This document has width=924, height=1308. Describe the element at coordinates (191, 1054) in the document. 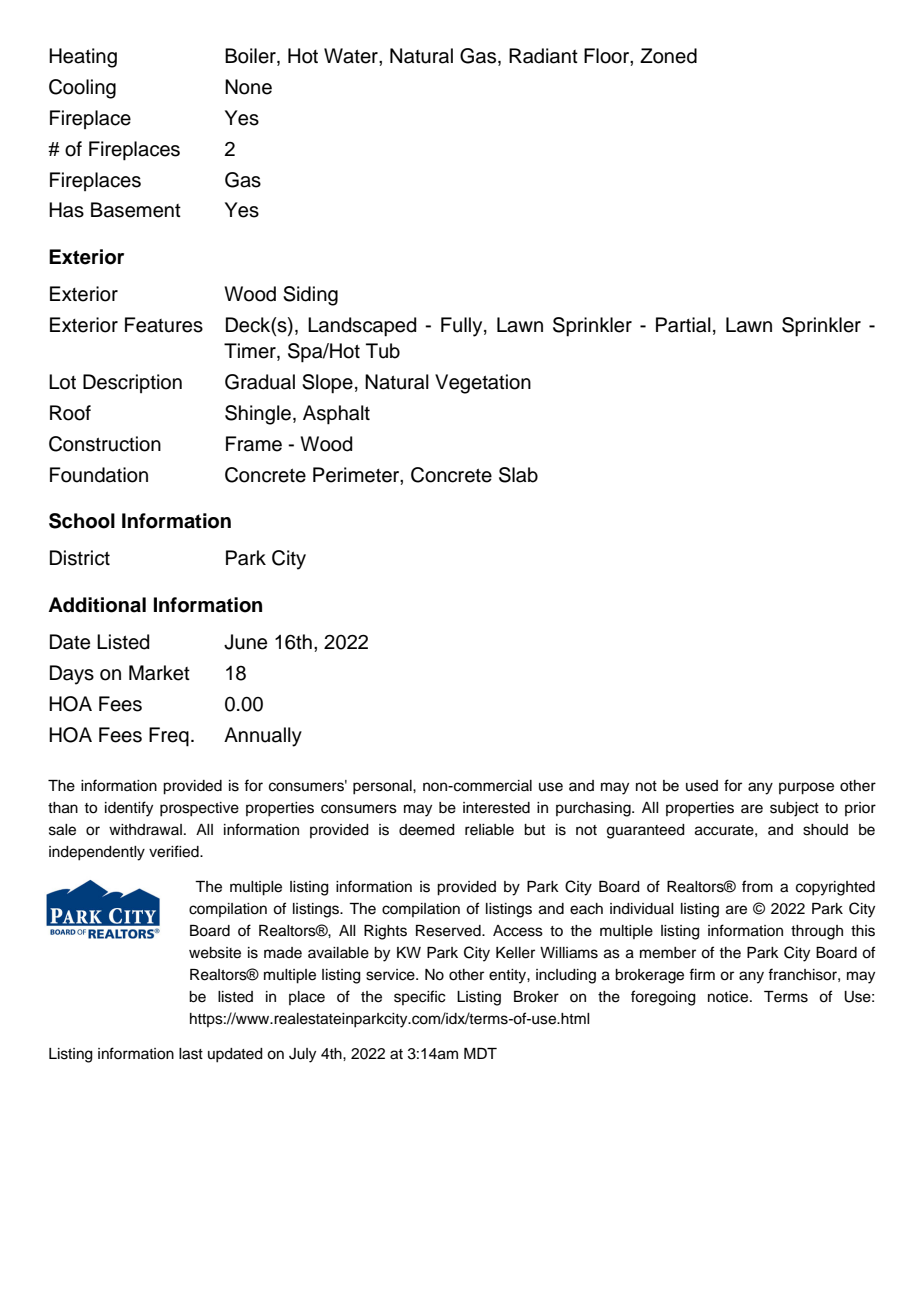

I see `last` at that location.
